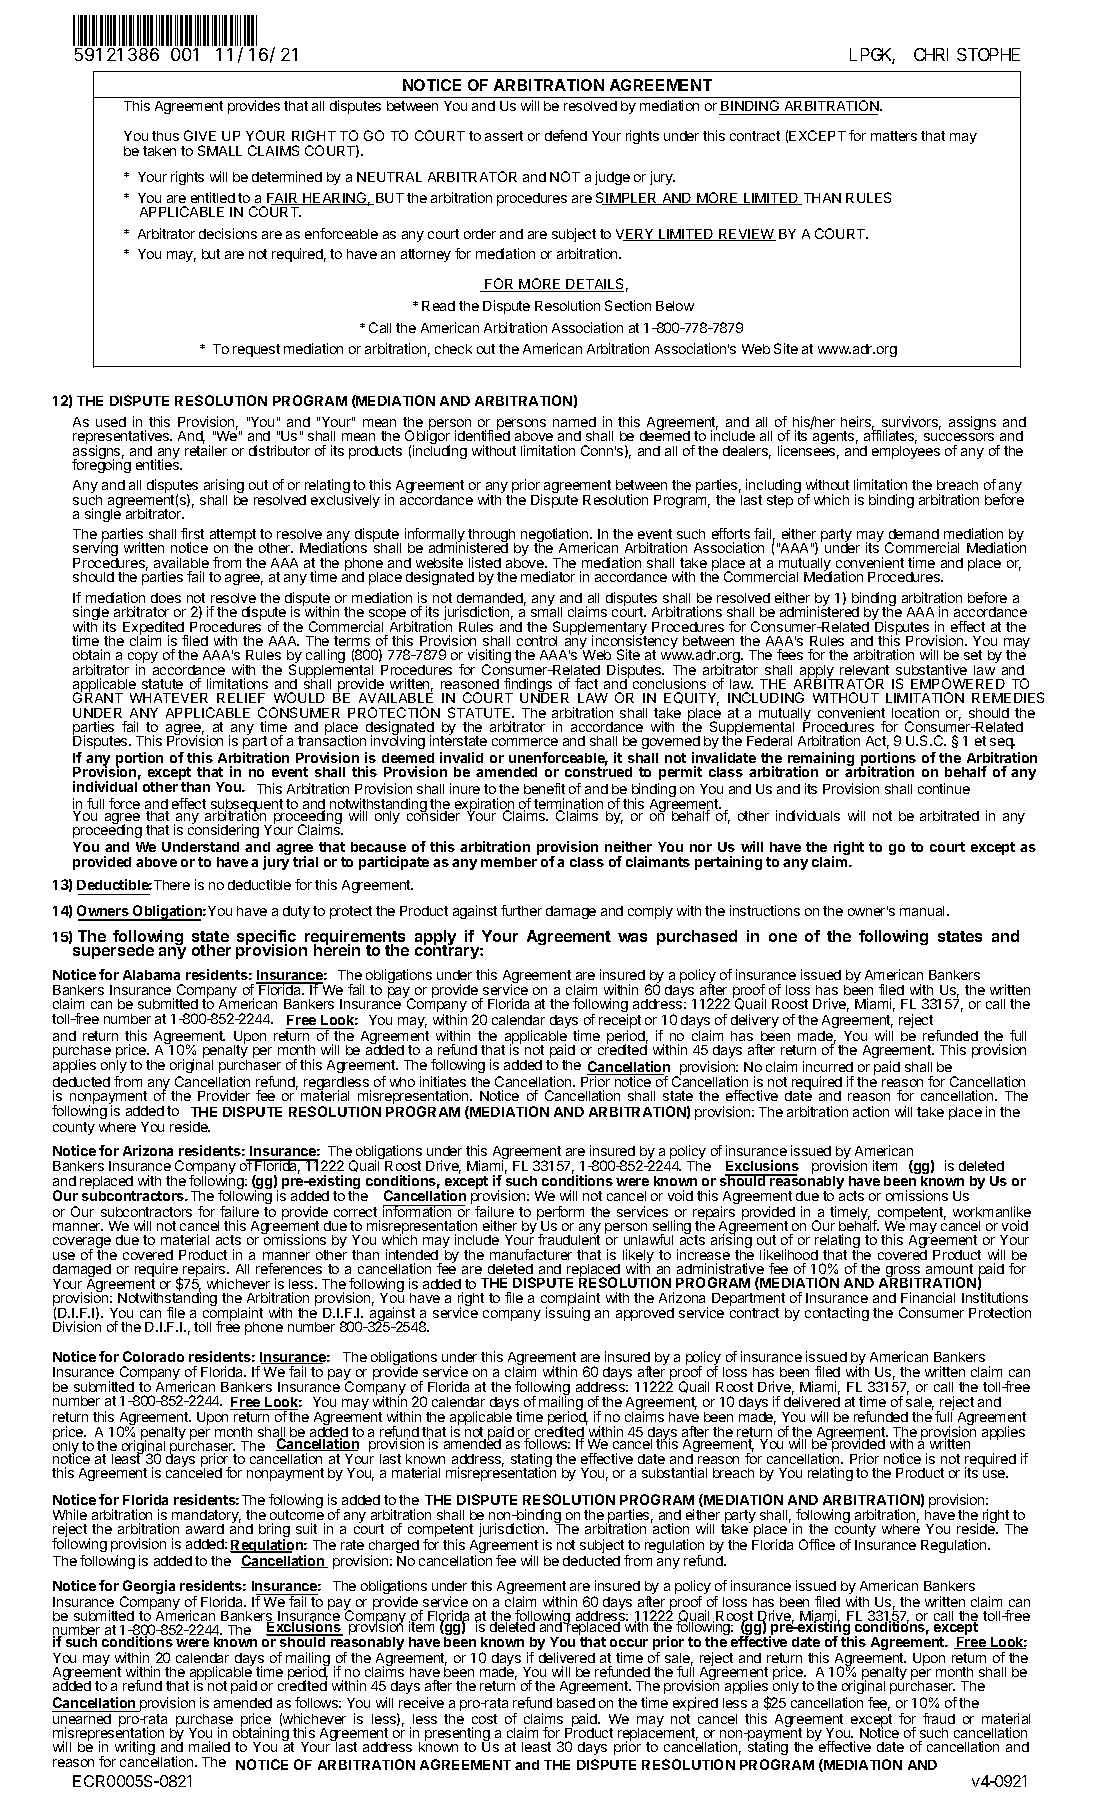 The height and width of the screenshot is (1812, 1100). Describe the element at coordinates (82, 1244) in the screenshot. I see `coverage` at that location.
